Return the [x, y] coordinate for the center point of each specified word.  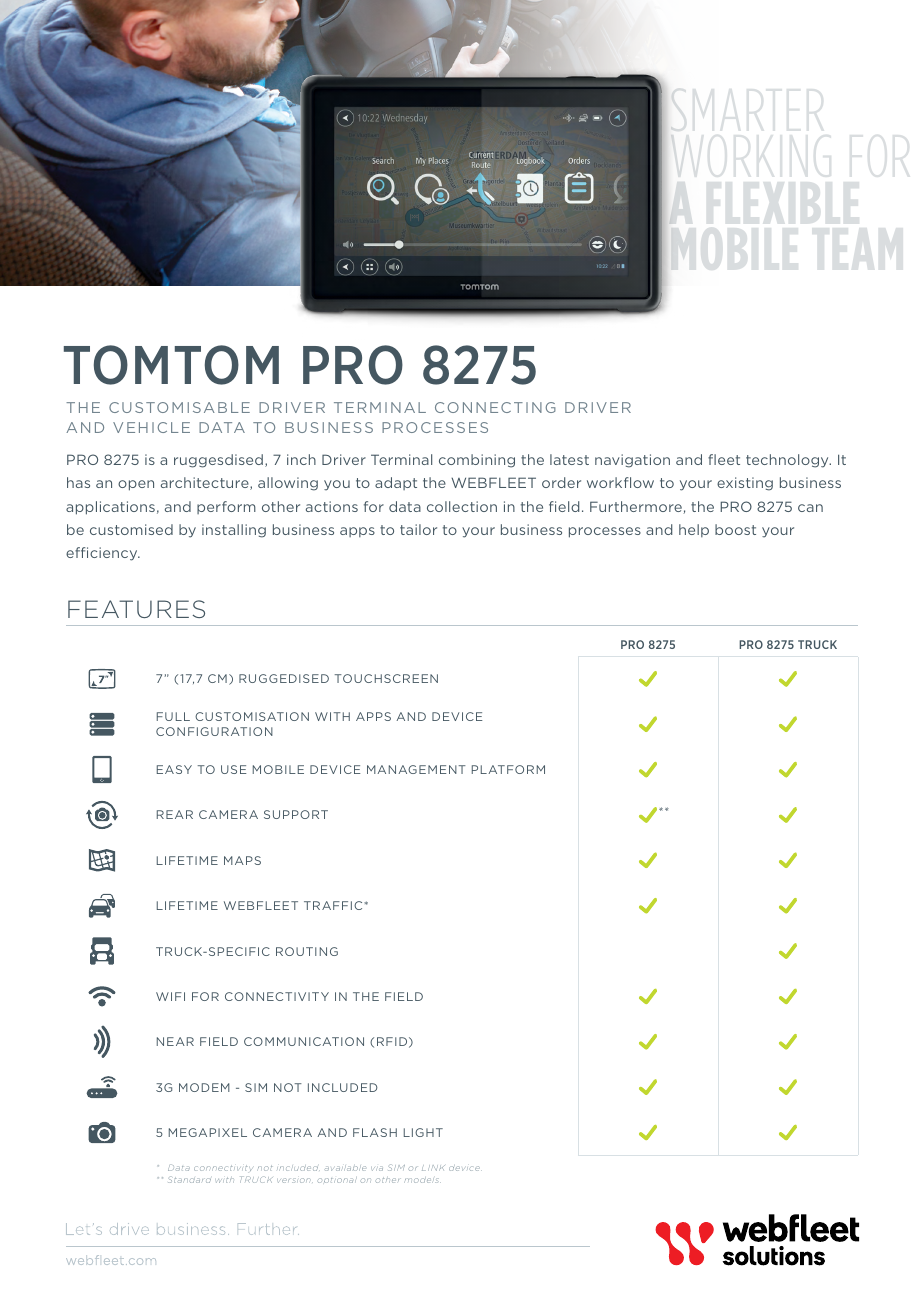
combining [477, 461]
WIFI [170, 996]
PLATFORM [508, 769]
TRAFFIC [334, 905]
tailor [418, 529]
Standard [189, 1179]
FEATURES [136, 609]
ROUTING [307, 951]
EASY [174, 769]
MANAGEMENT [416, 769]
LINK [433, 1168]
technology [788, 461]
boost [735, 529]
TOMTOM [171, 365]
